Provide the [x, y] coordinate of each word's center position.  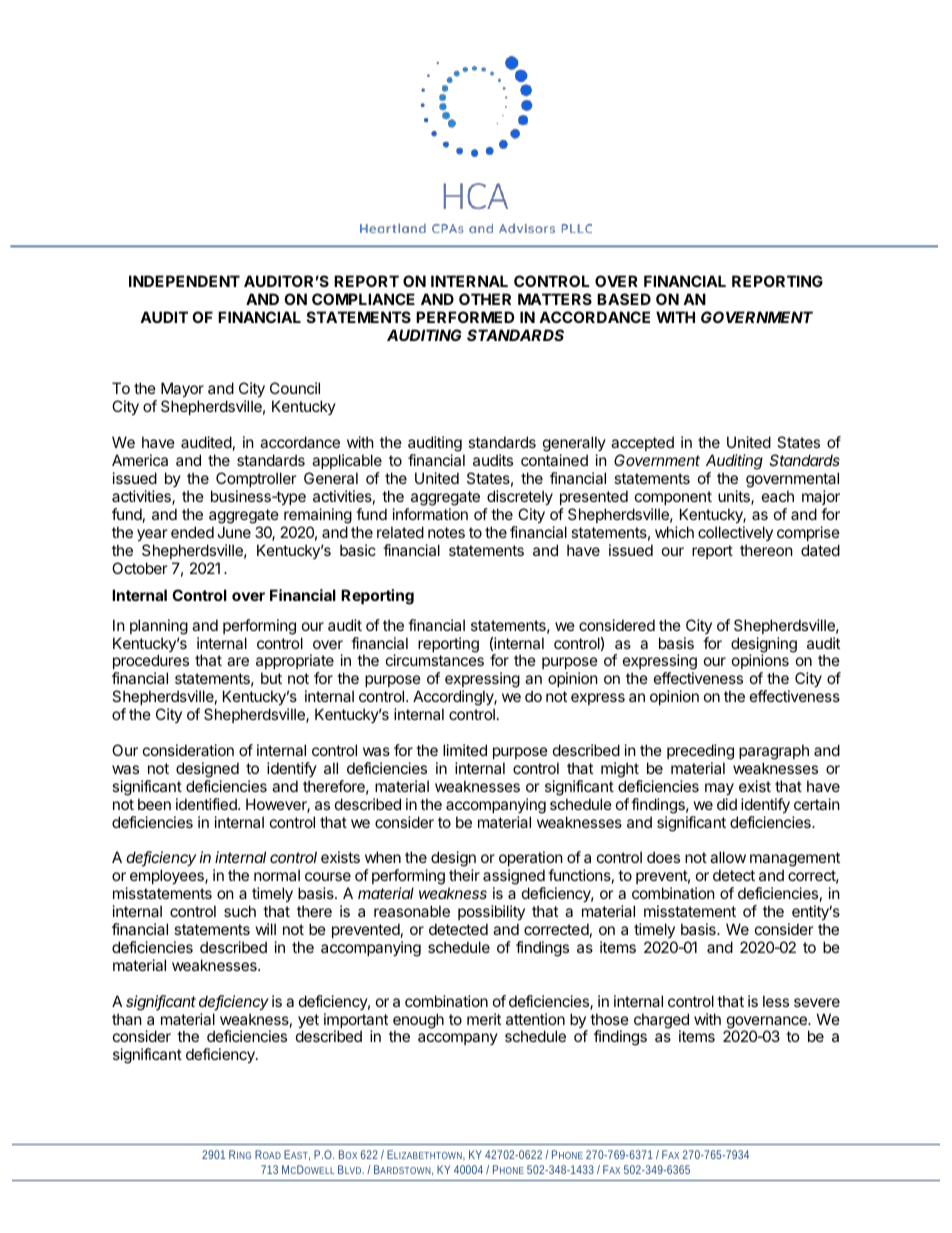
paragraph [774, 752]
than [127, 1019]
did [727, 804]
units [735, 497]
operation [531, 860]
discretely [520, 497]
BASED [624, 299]
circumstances [435, 660]
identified [207, 804]
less [776, 1001]
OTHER [485, 299]
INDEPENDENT [184, 281]
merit [484, 1019]
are [238, 661]
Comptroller [256, 479]
